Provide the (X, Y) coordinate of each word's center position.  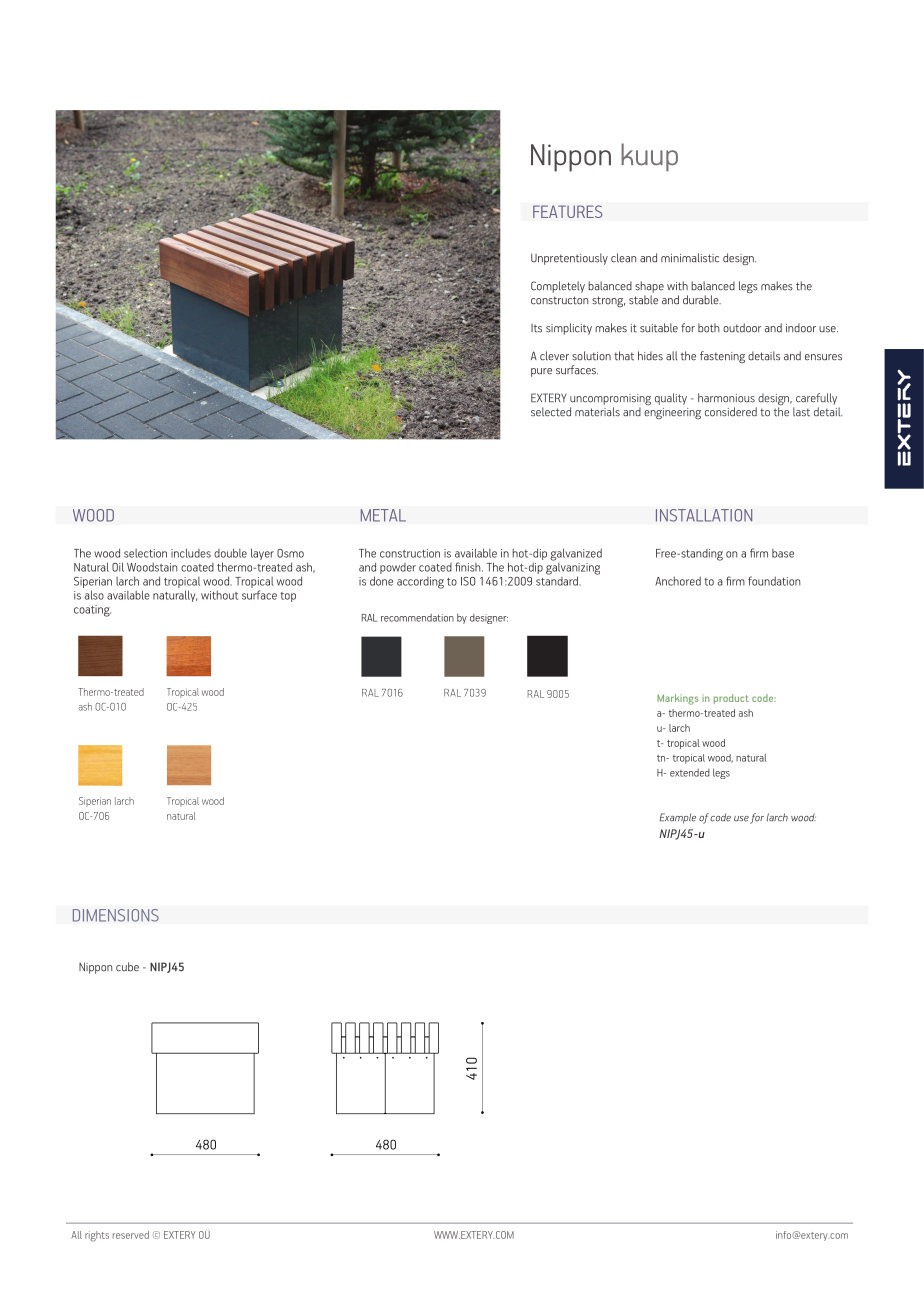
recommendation (417, 618)
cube (127, 967)
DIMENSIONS (116, 915)
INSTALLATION (704, 515)
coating (92, 611)
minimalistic (690, 258)
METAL (383, 515)
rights (97, 1236)
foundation (774, 581)
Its (536, 328)
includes (191, 553)
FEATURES (568, 211)
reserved (131, 1235)
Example (677, 818)
